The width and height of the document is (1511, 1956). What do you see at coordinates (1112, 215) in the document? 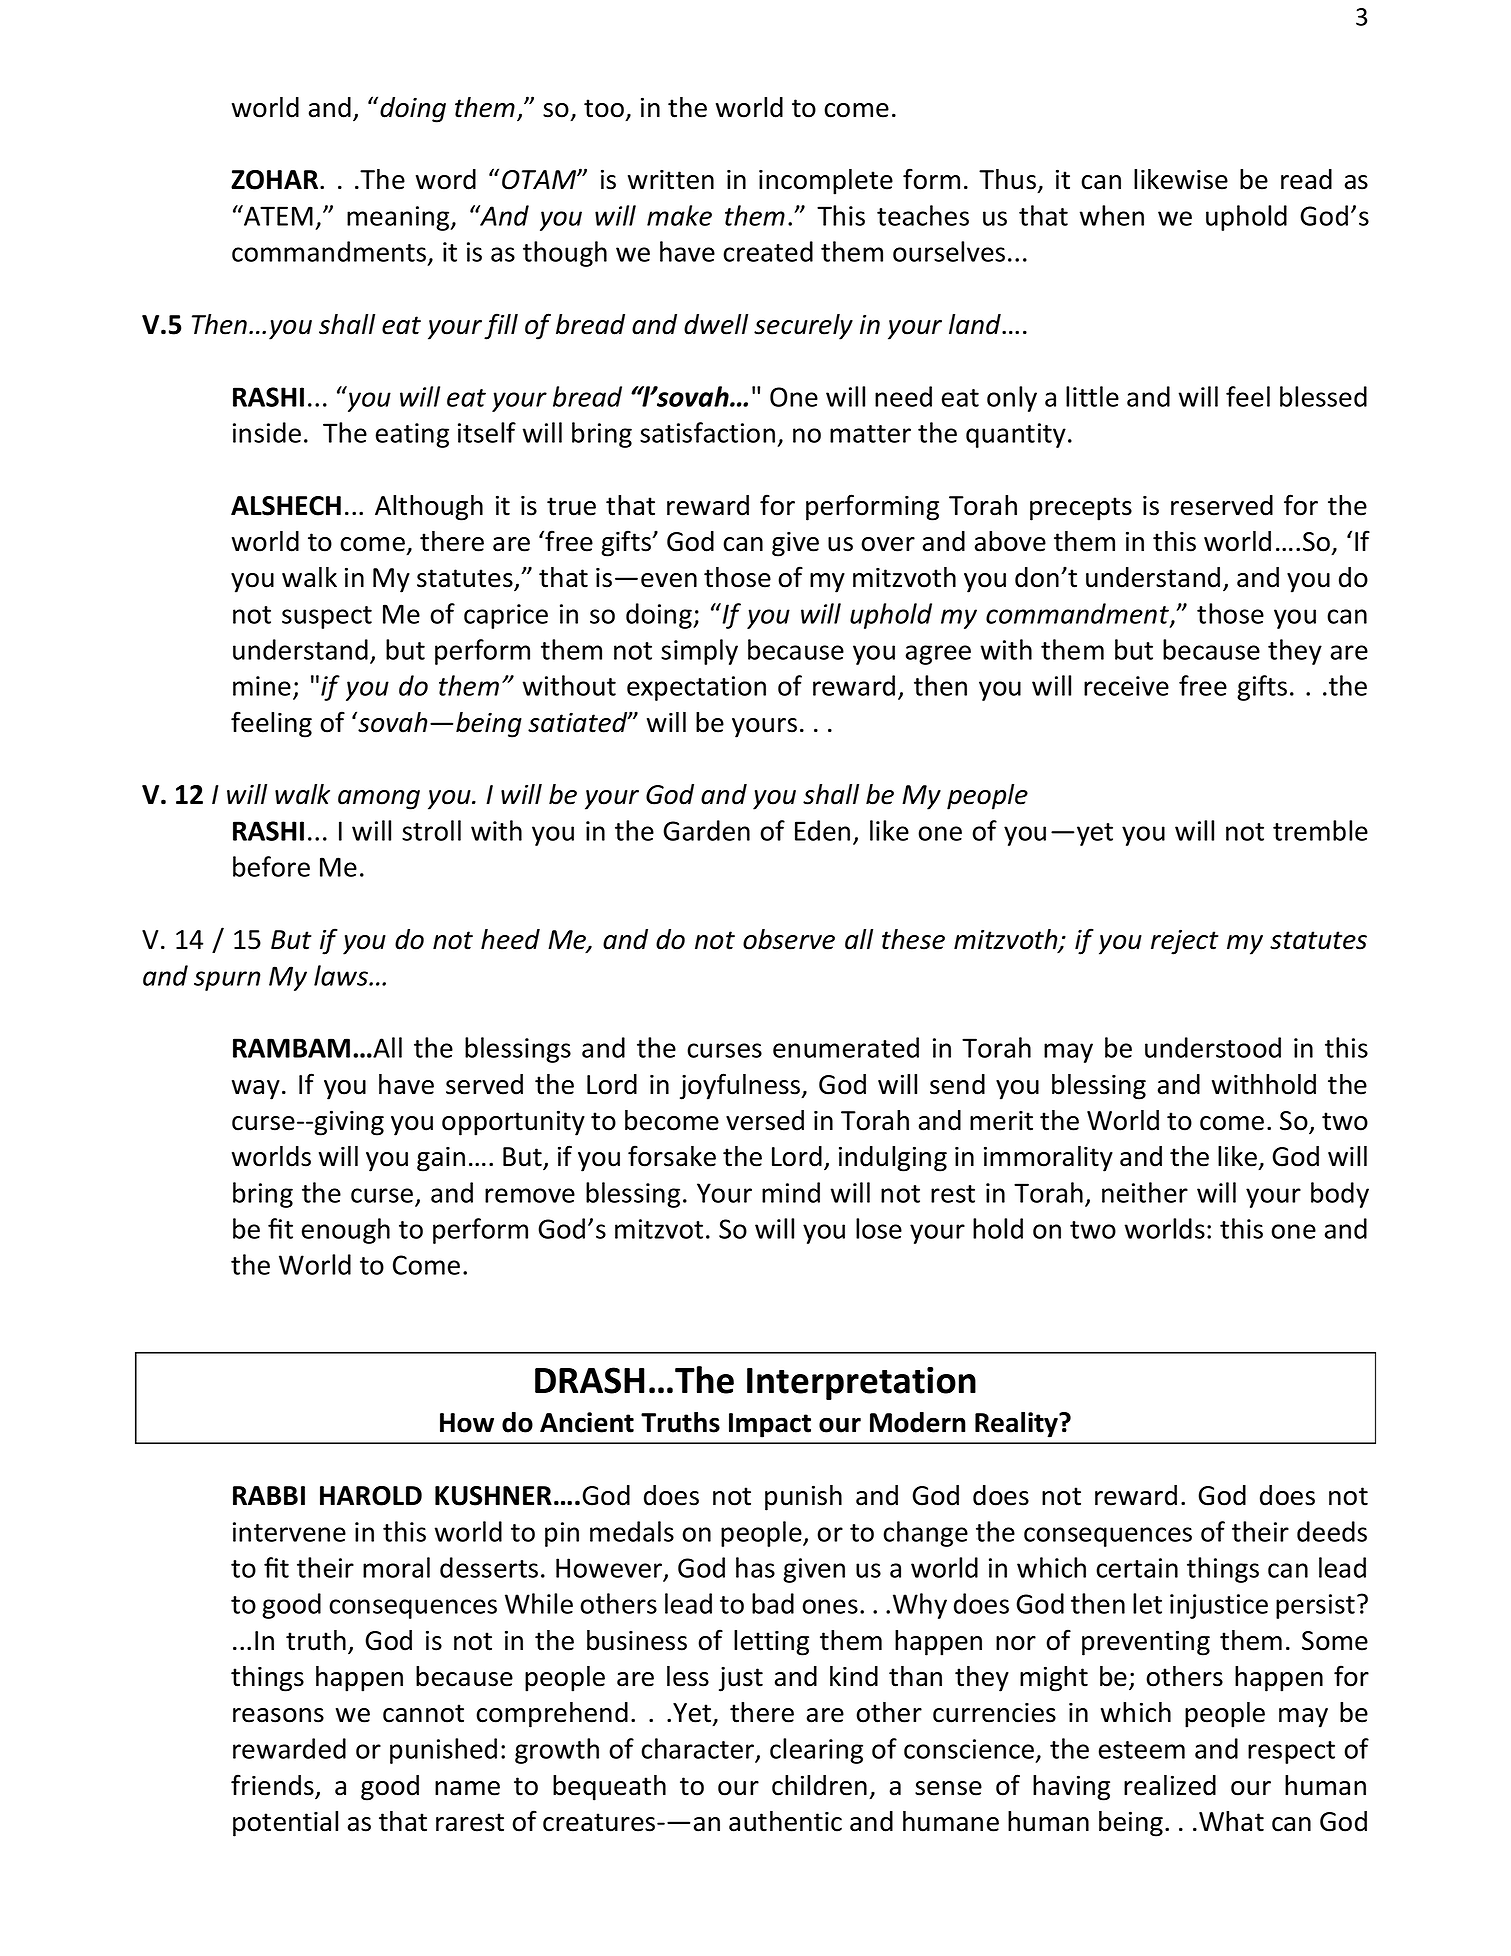
I see `when` at bounding box center [1112, 215].
